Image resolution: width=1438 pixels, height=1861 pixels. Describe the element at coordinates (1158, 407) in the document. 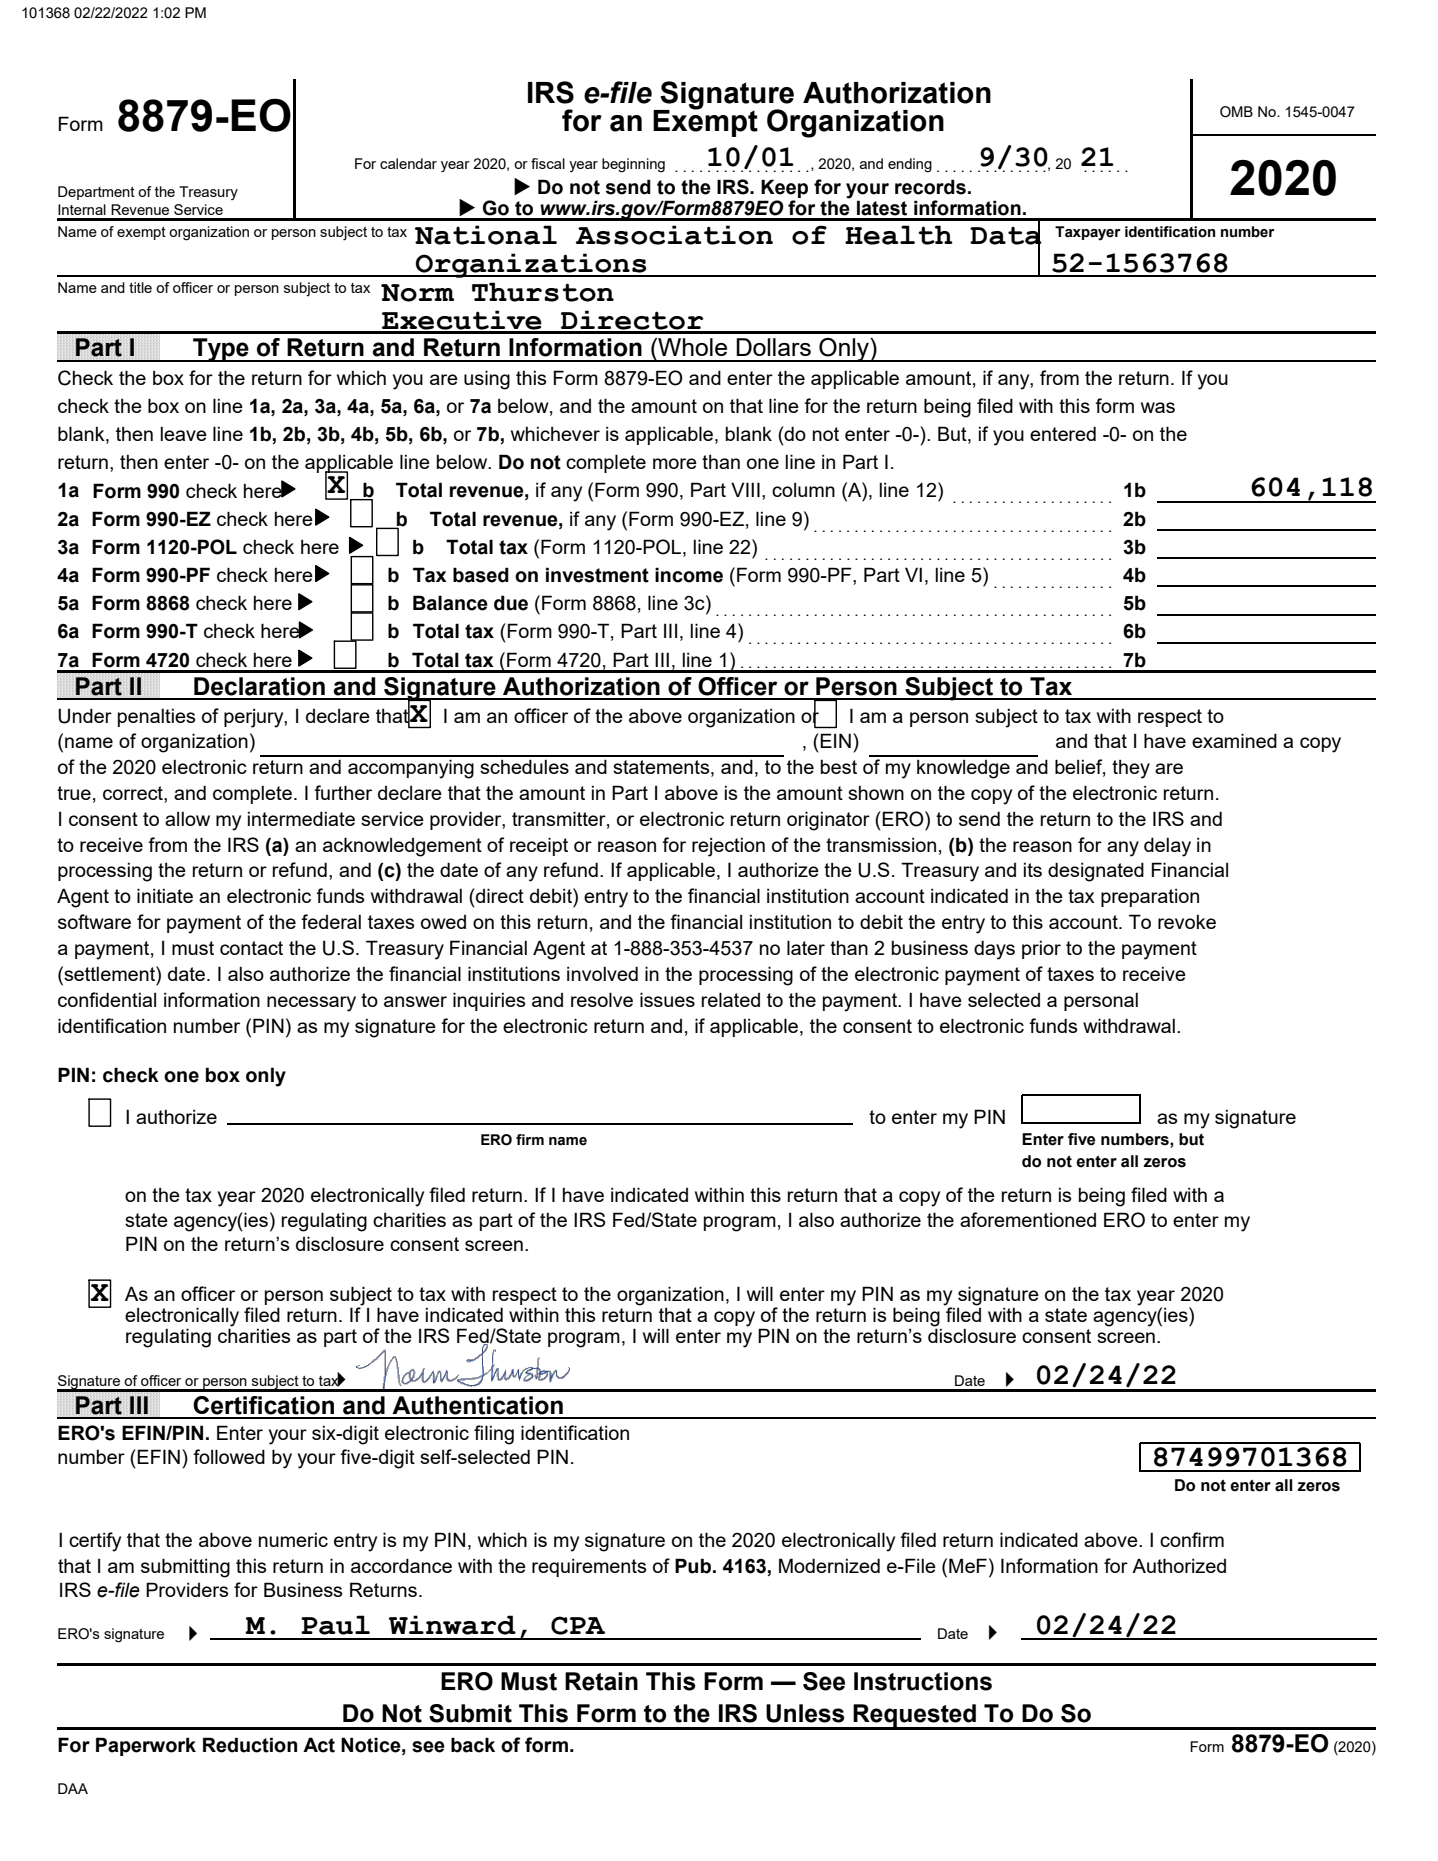

I see `was` at that location.
